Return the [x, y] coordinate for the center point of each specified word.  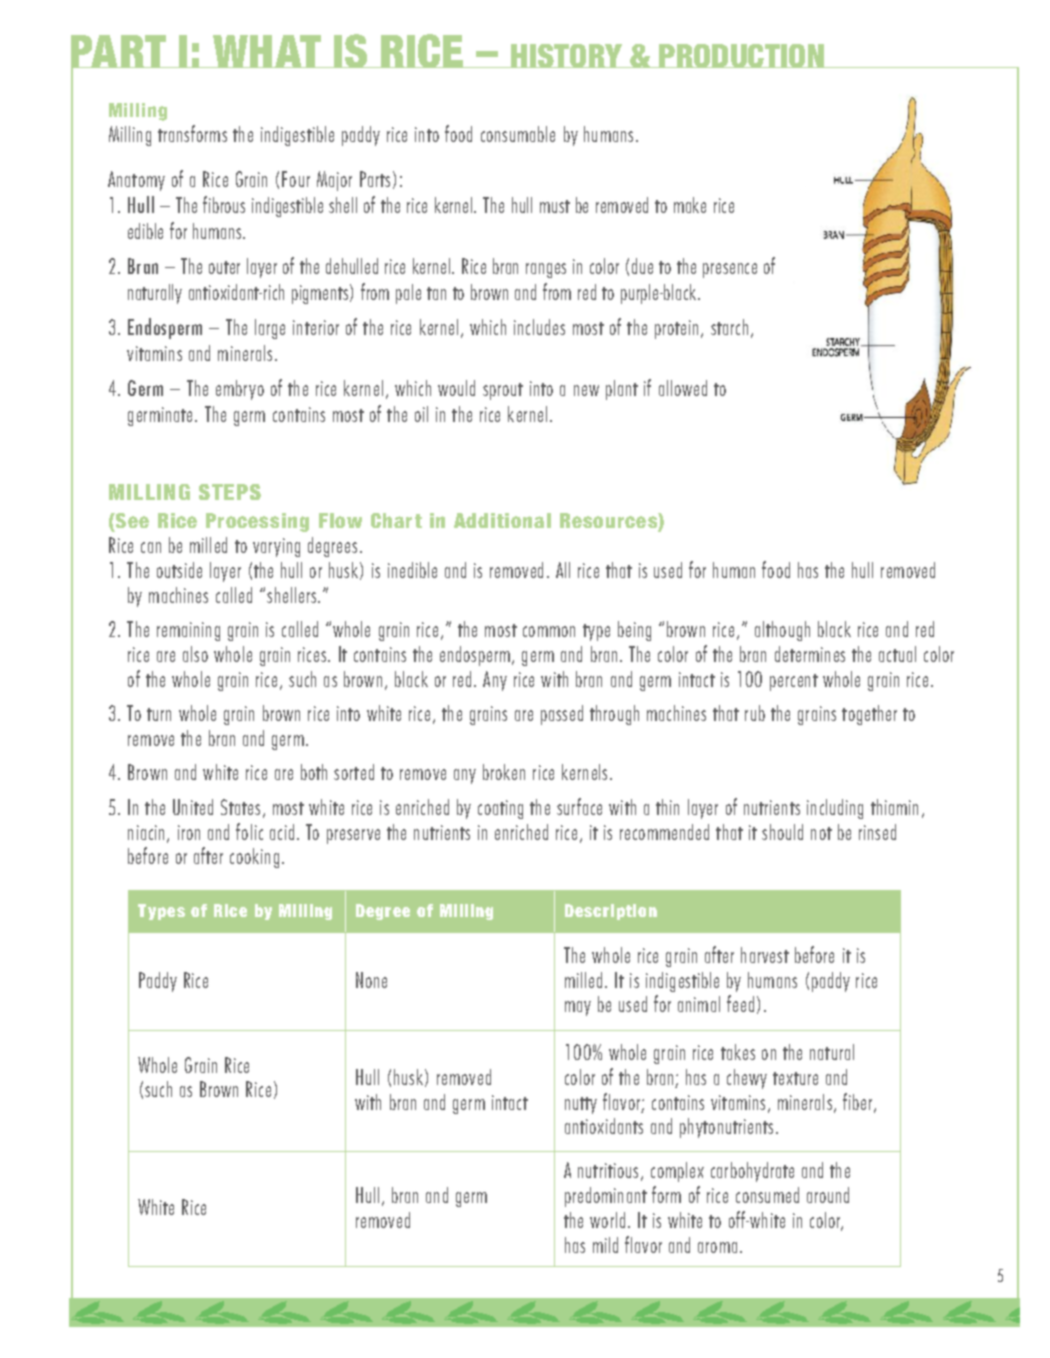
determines [810, 654]
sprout [503, 391]
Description [611, 912]
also [195, 654]
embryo [240, 390]
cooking [254, 858]
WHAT [267, 51]
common [549, 631]
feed [740, 1003]
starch [729, 327]
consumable [518, 134]
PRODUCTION [741, 56]
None [371, 980]
